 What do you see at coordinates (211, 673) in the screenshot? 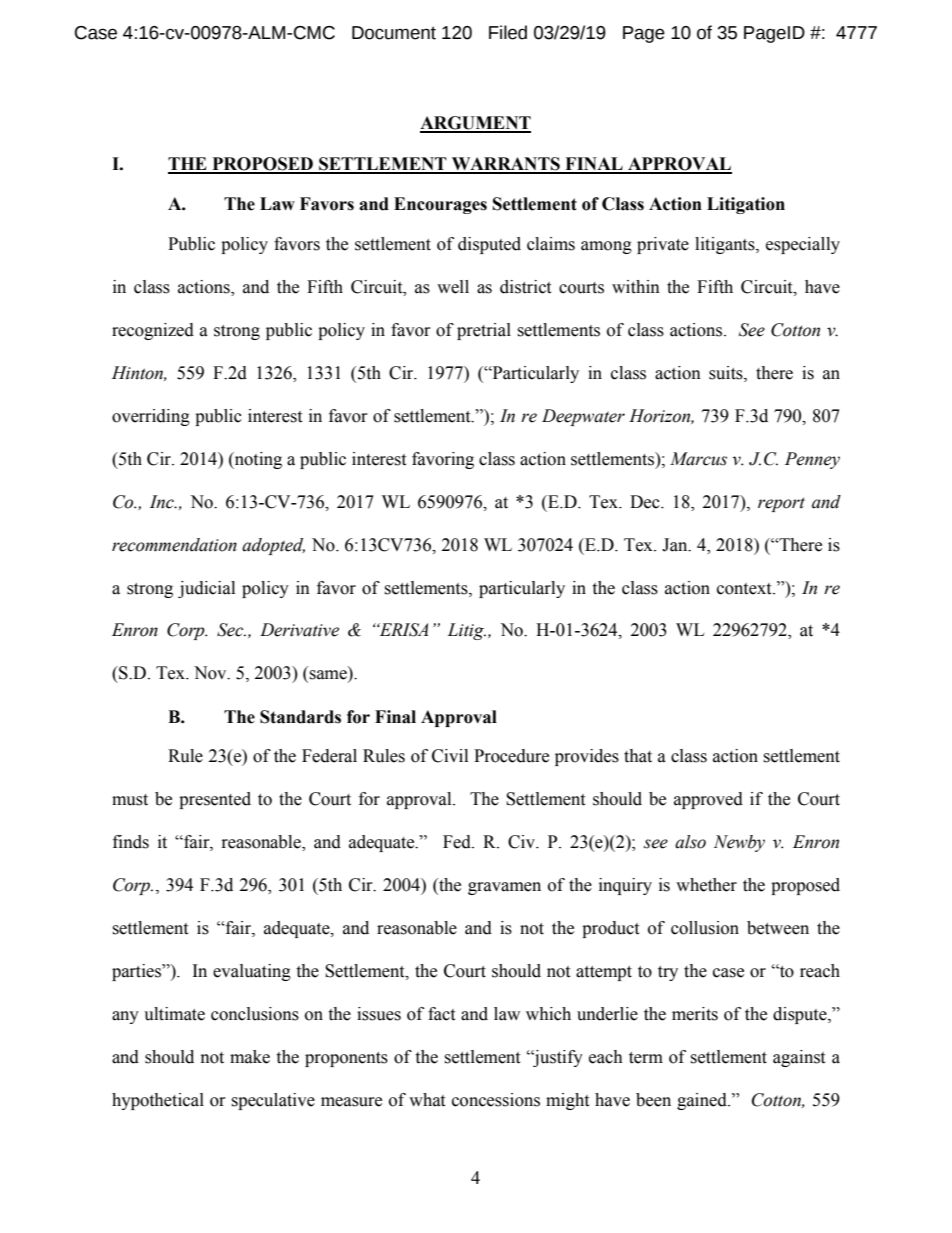
I see `Nov` at bounding box center [211, 673].
